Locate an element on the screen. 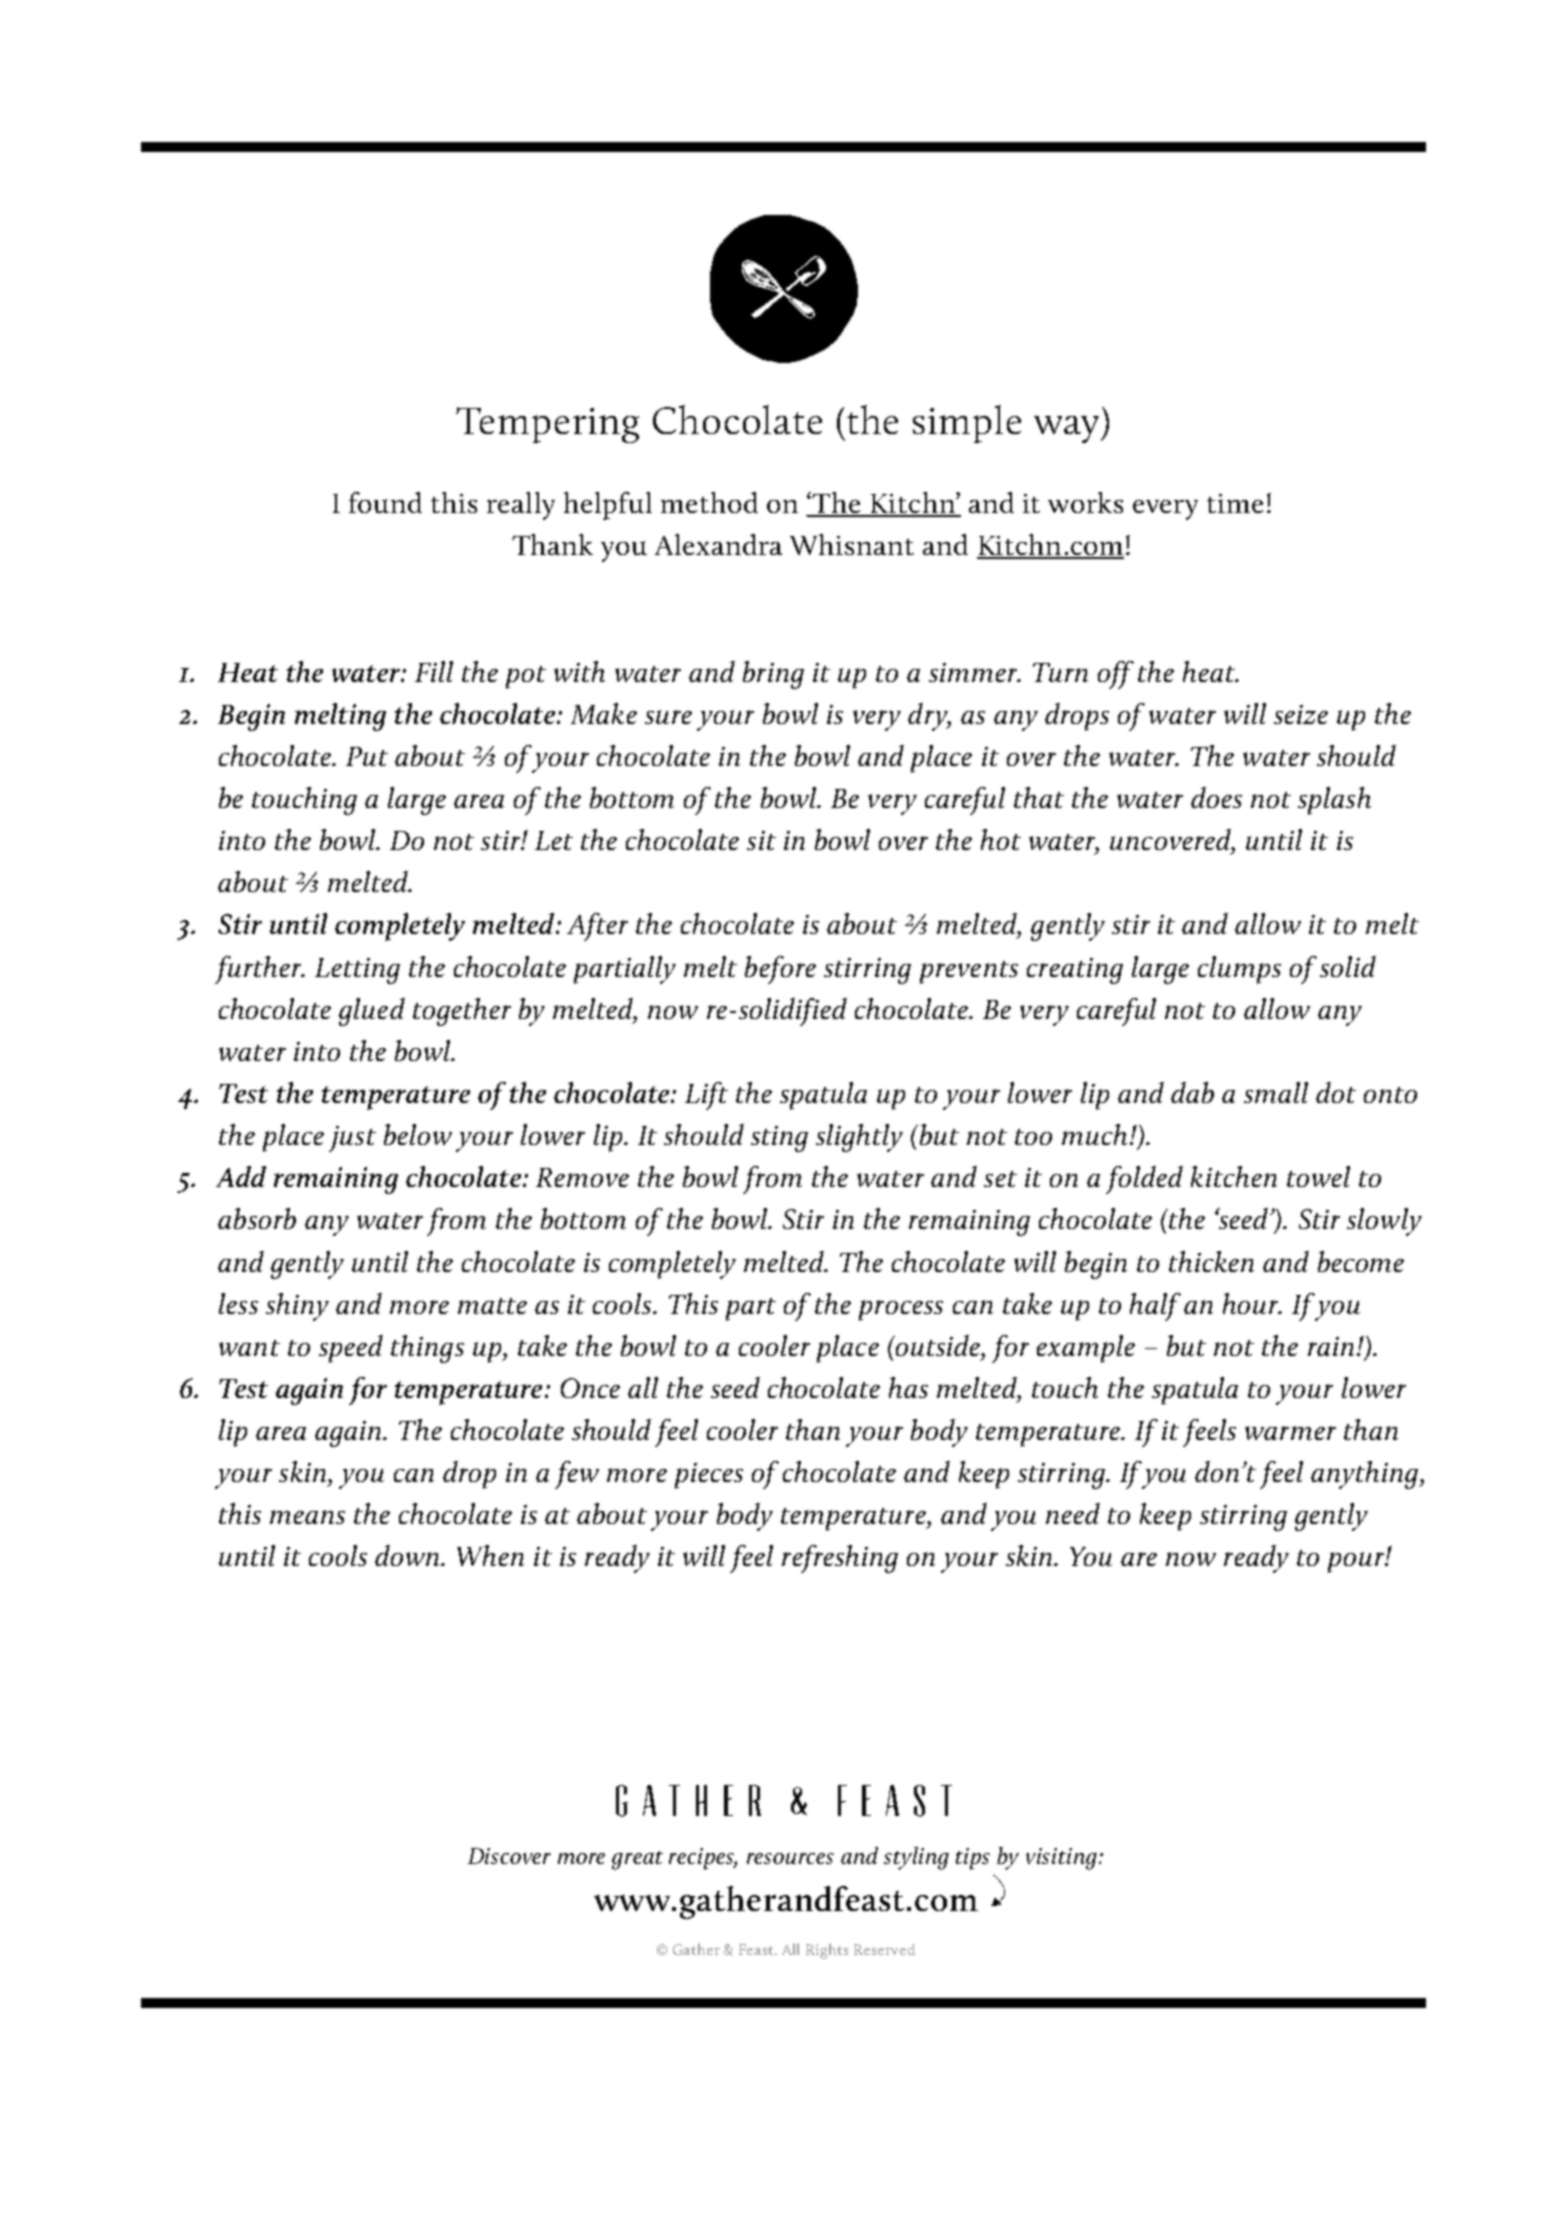 This screenshot has height=2217, width=1568. method is located at coordinates (709, 502).
